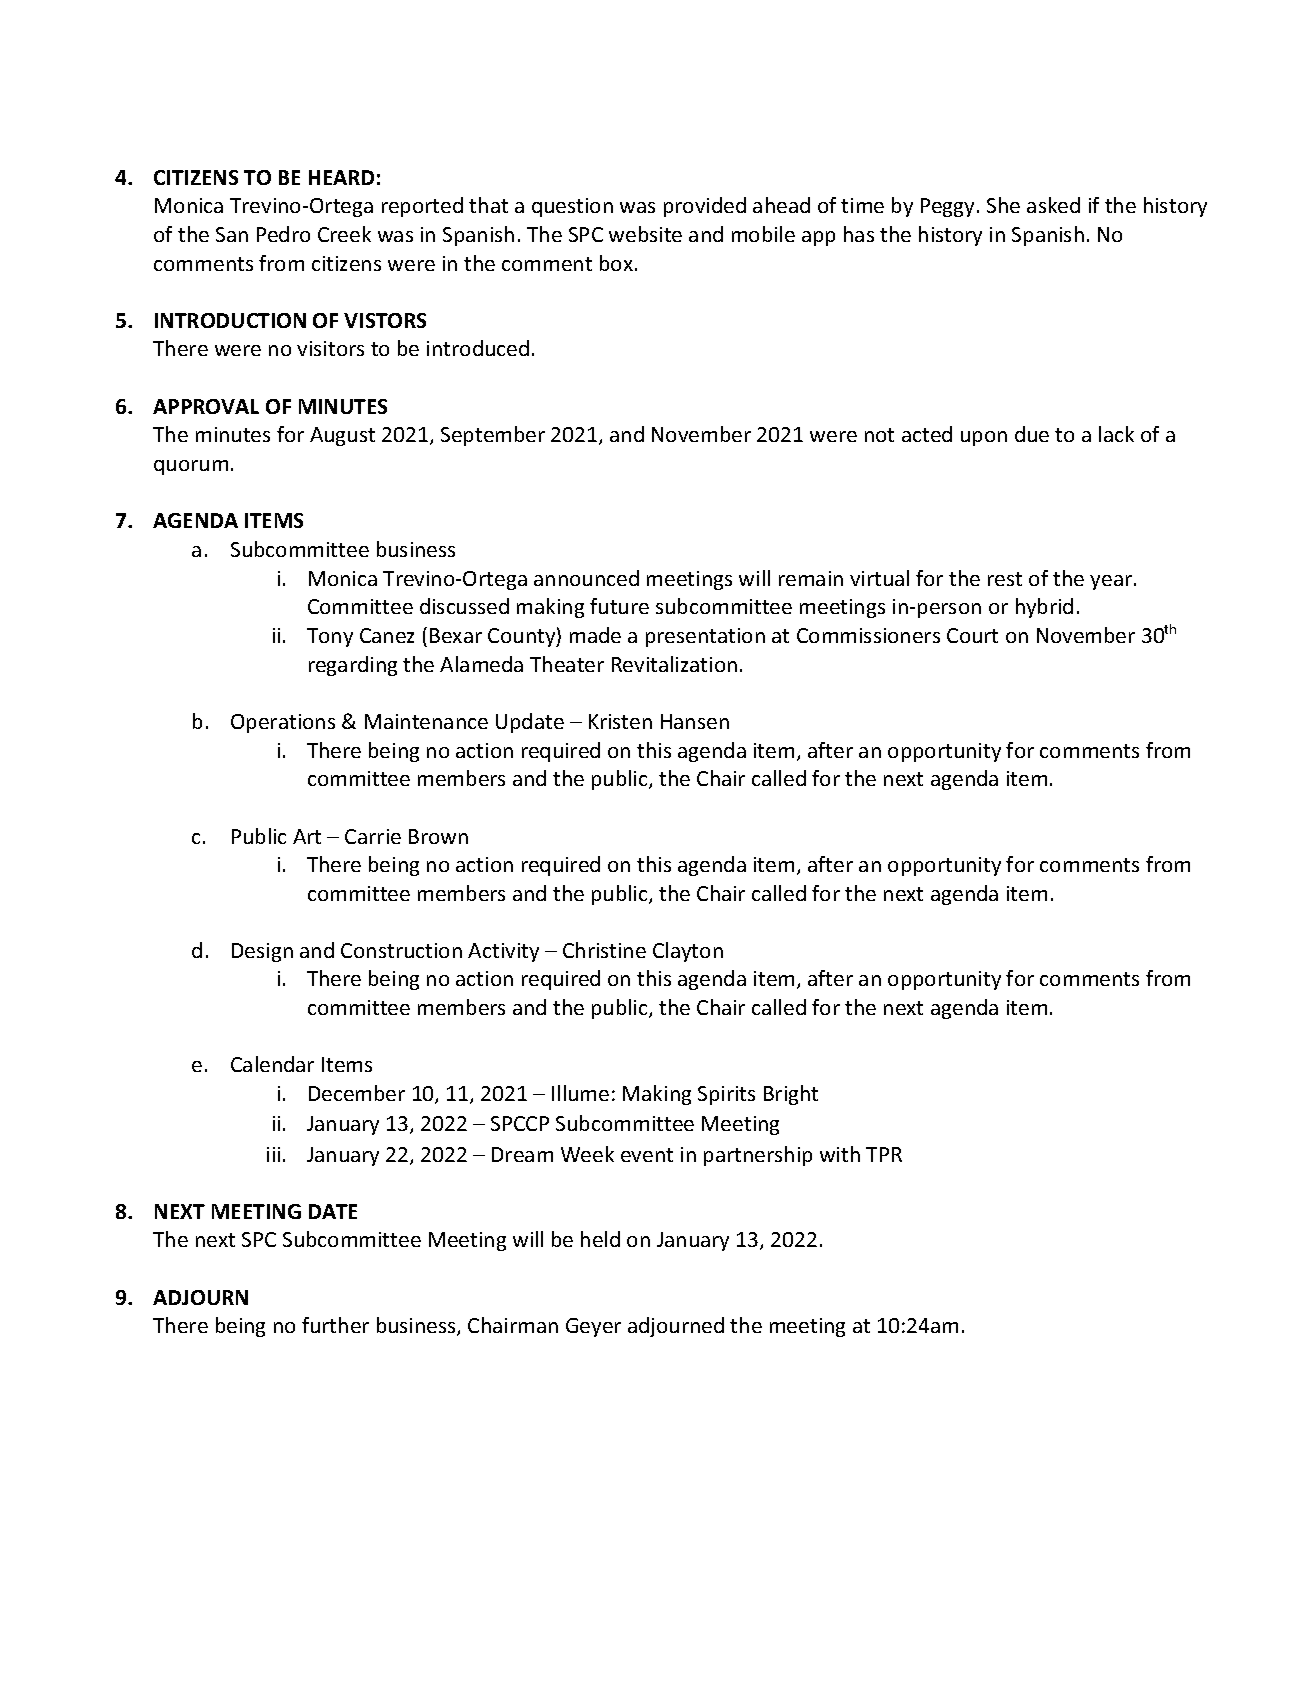  I want to click on Design, so click(262, 952).
